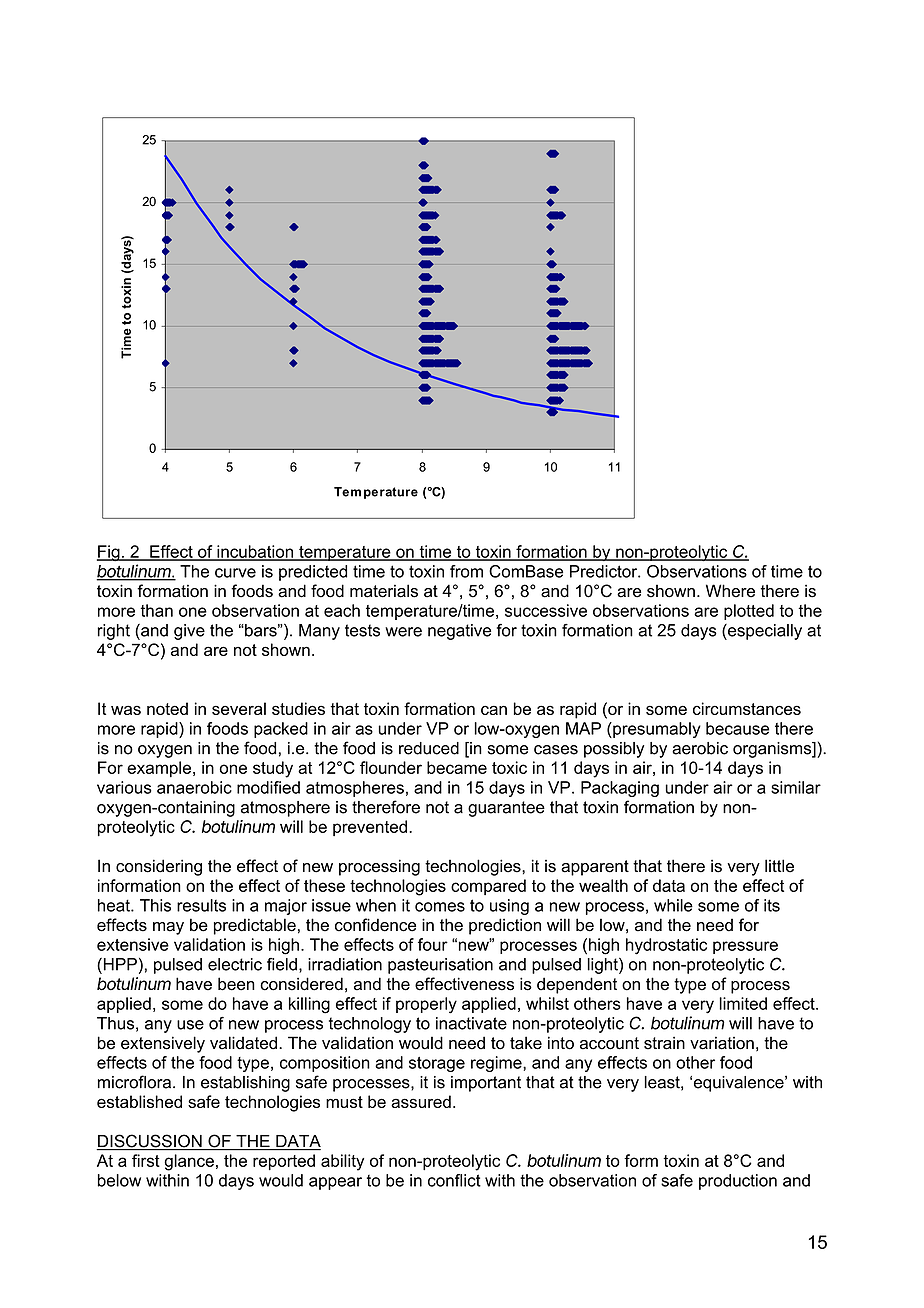  Describe the element at coordinates (488, 887) in the screenshot. I see `compared` at that location.
